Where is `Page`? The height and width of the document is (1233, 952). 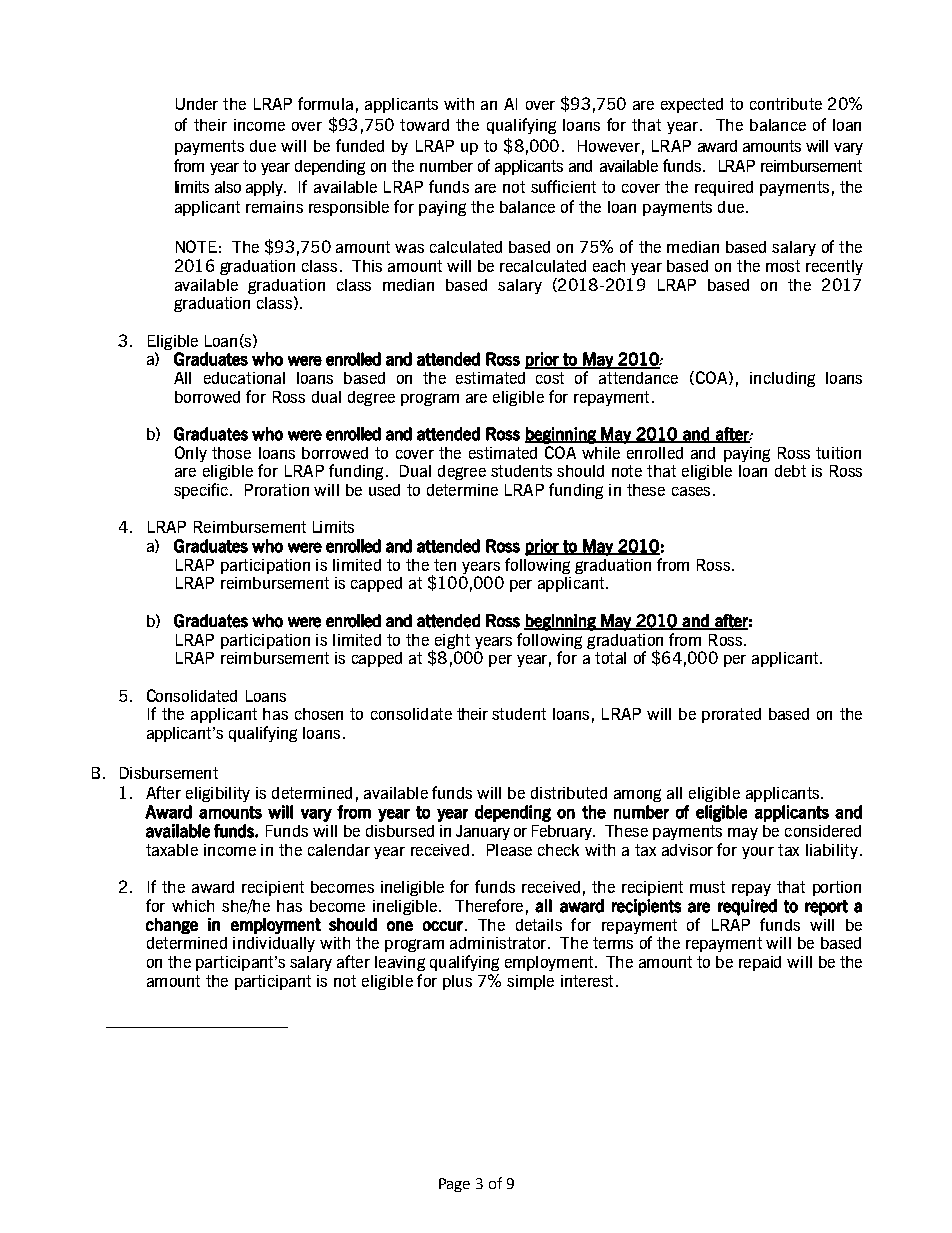
Page is located at coordinates (454, 1185).
